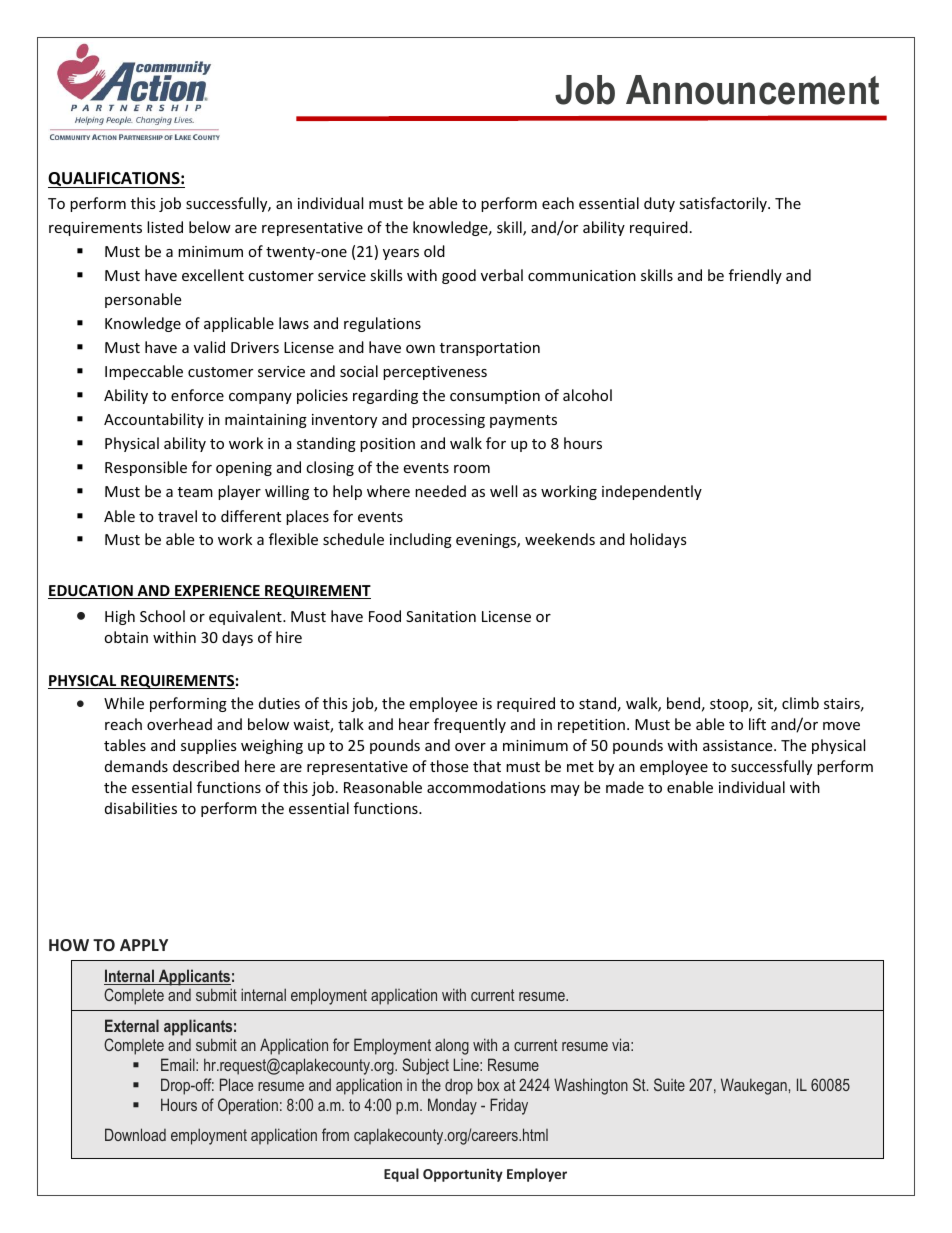  Describe the element at coordinates (441, 616) in the document. I see `Sanitation` at that location.
